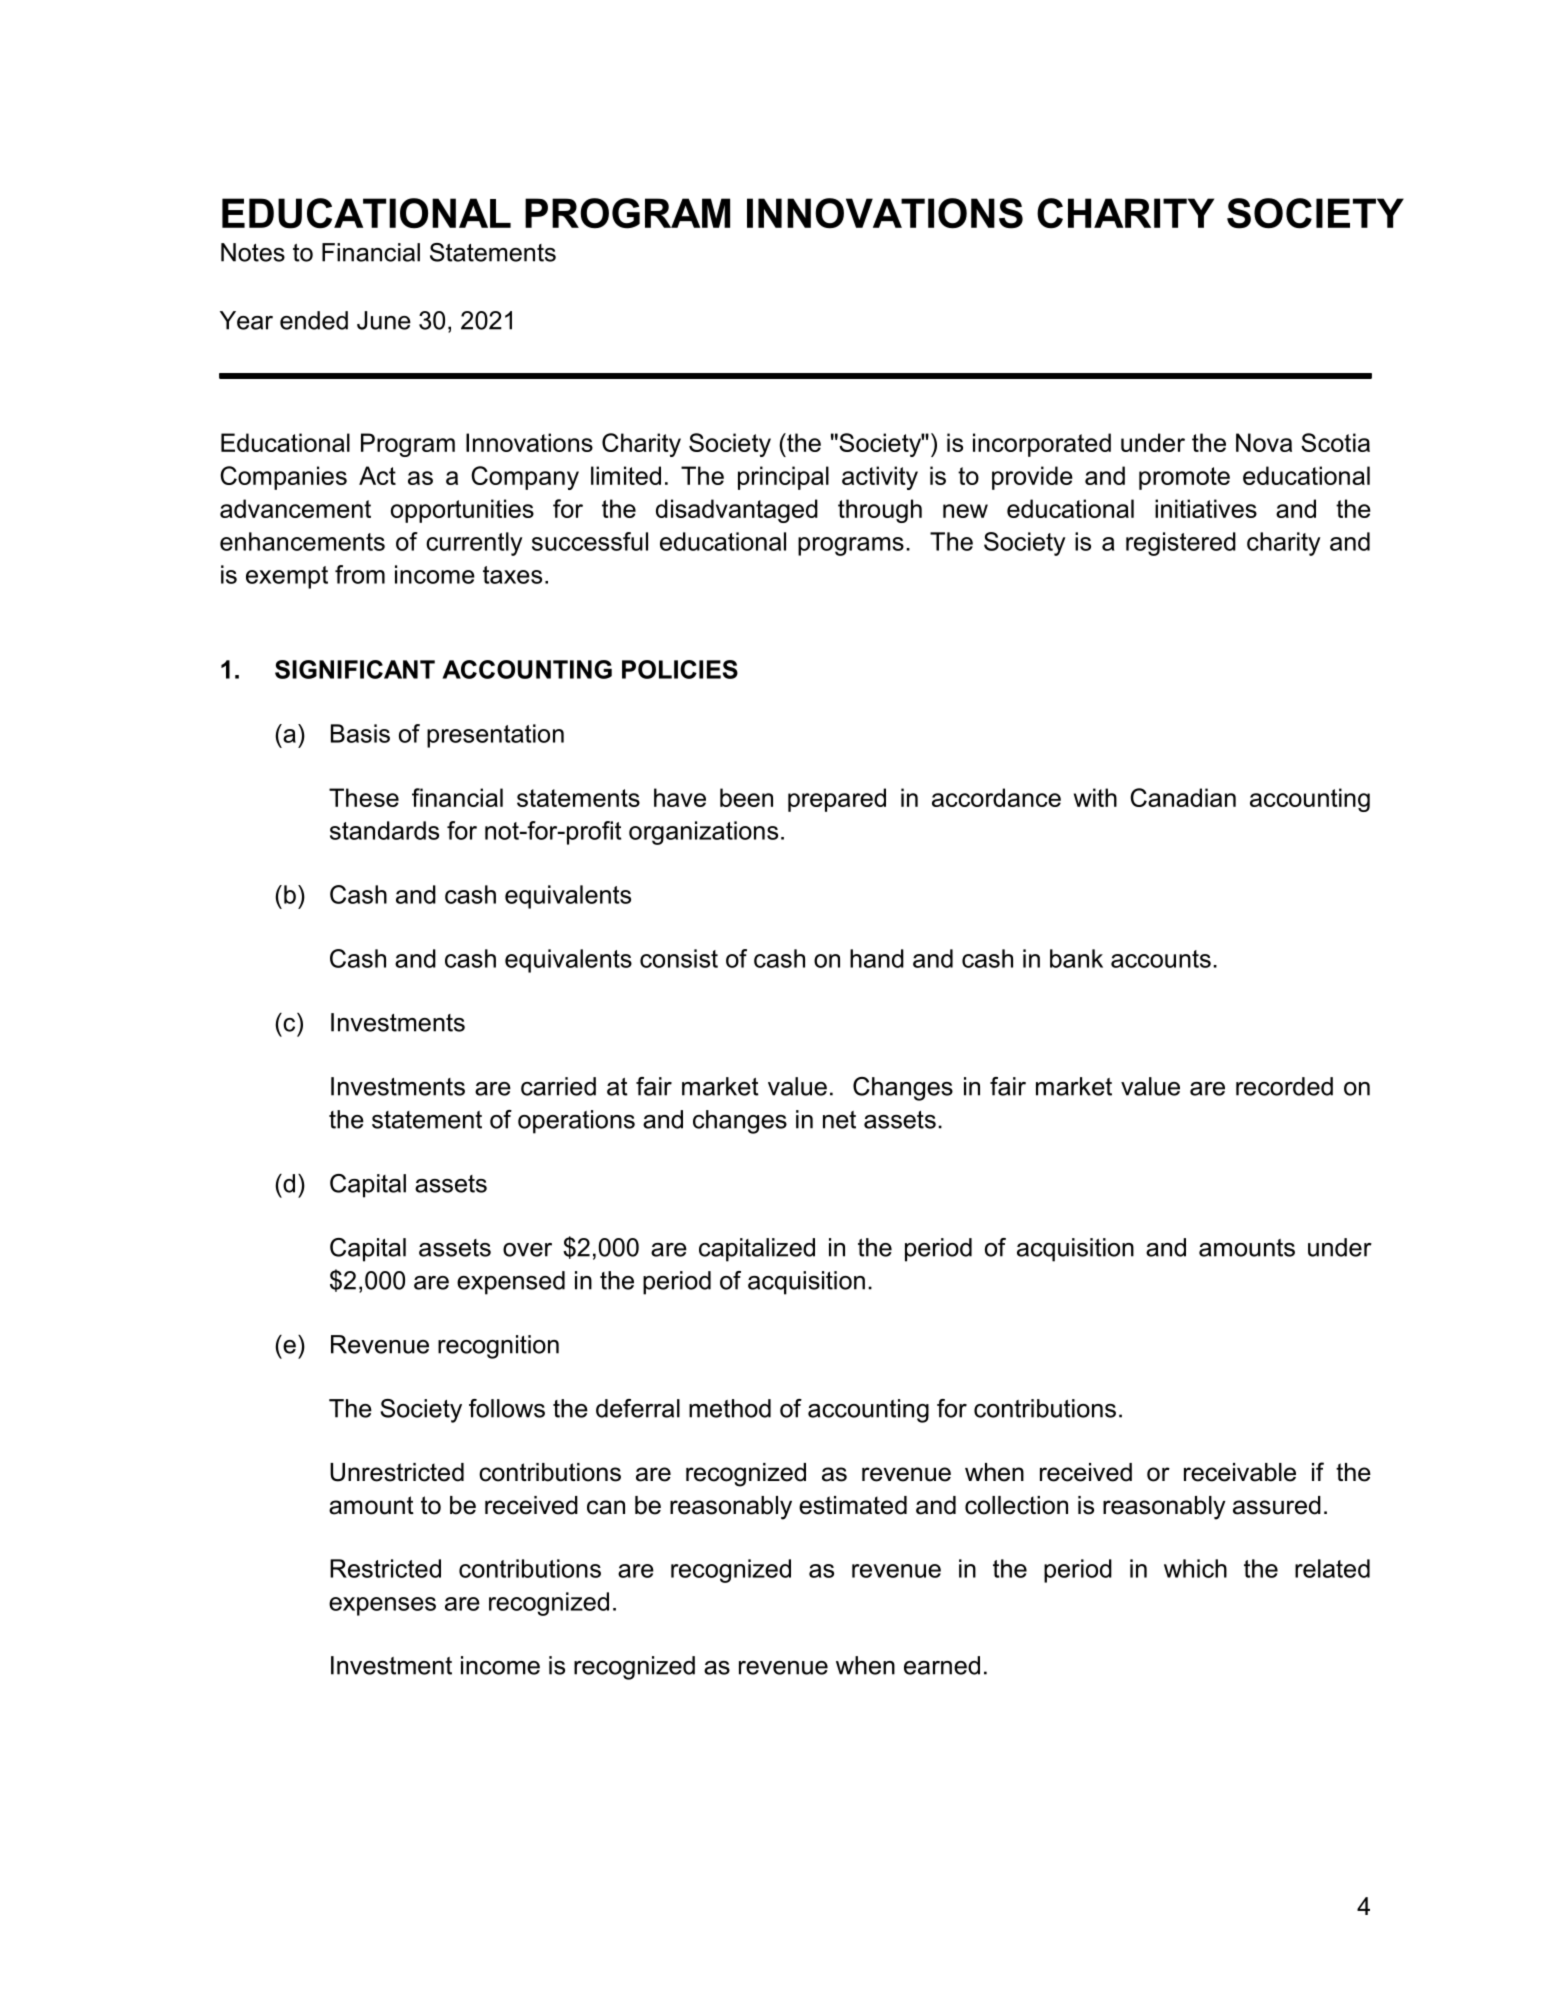 This screenshot has height=2012, width=1554. Describe the element at coordinates (1161, 959) in the screenshot. I see `accounts` at that location.
